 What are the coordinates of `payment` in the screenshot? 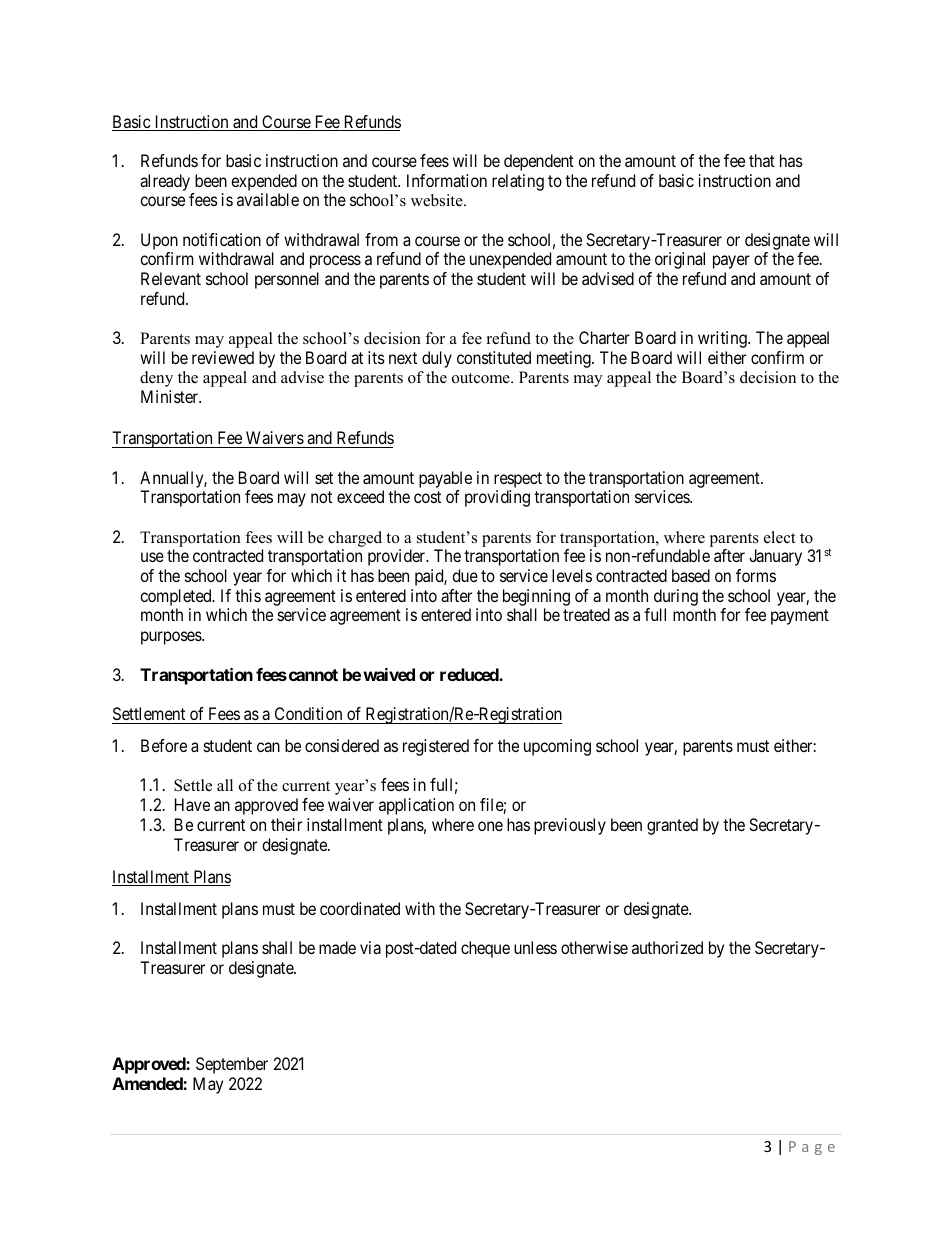 It's located at (800, 617).
